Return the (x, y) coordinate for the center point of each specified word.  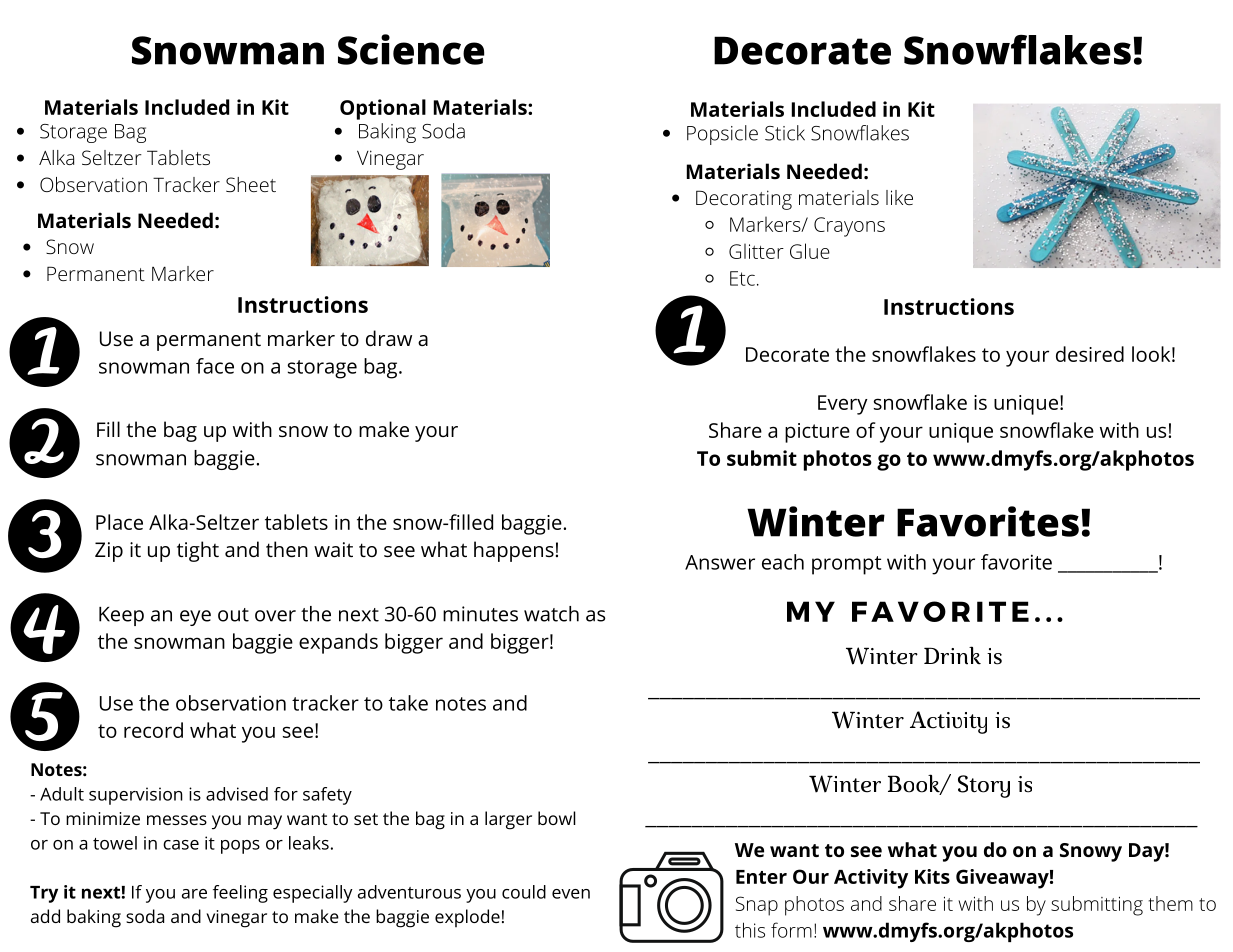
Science (411, 49)
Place (119, 522)
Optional (383, 109)
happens (514, 551)
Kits (932, 876)
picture (817, 433)
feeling (240, 894)
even (571, 894)
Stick (785, 133)
